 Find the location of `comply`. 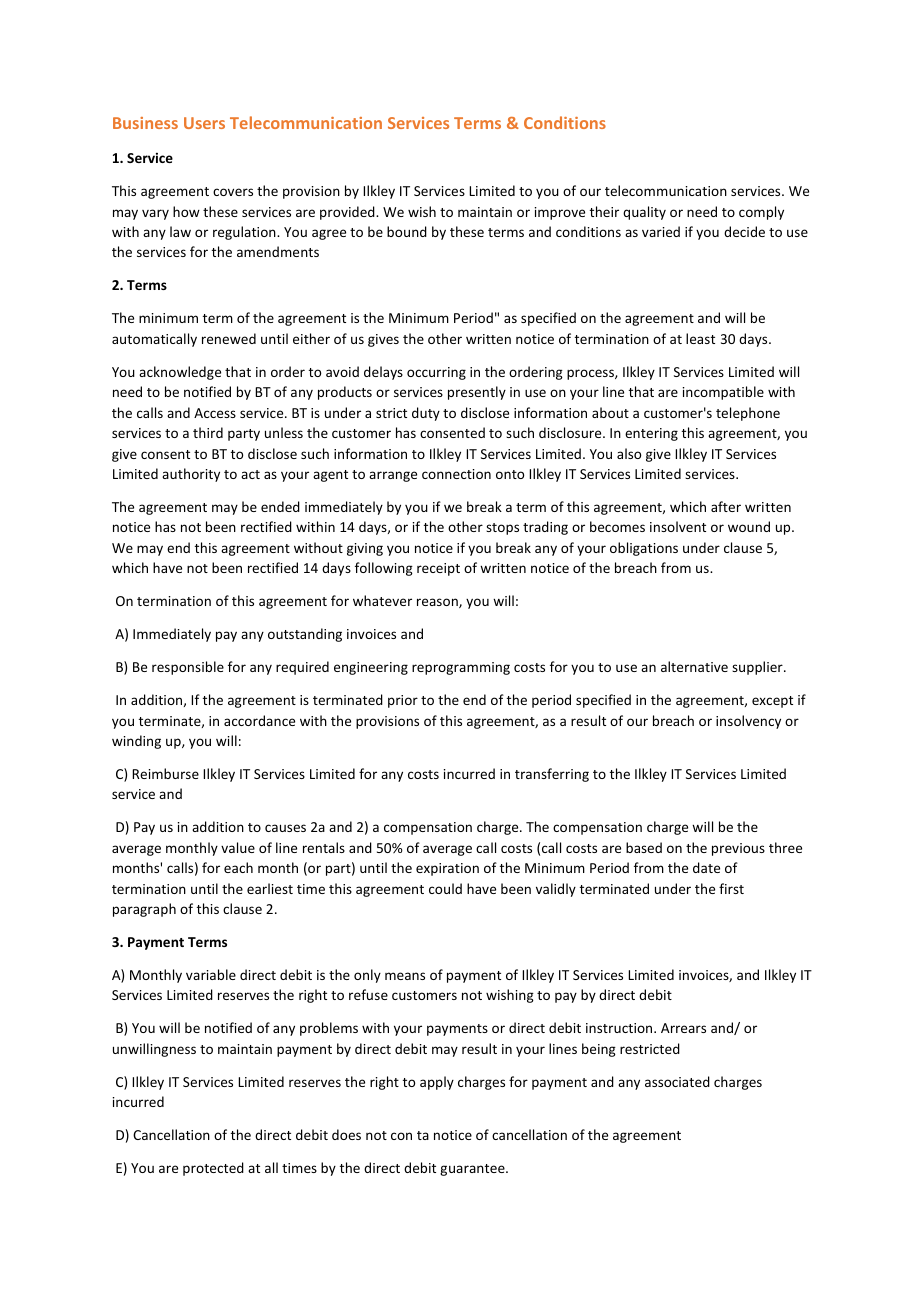

comply is located at coordinates (761, 213).
